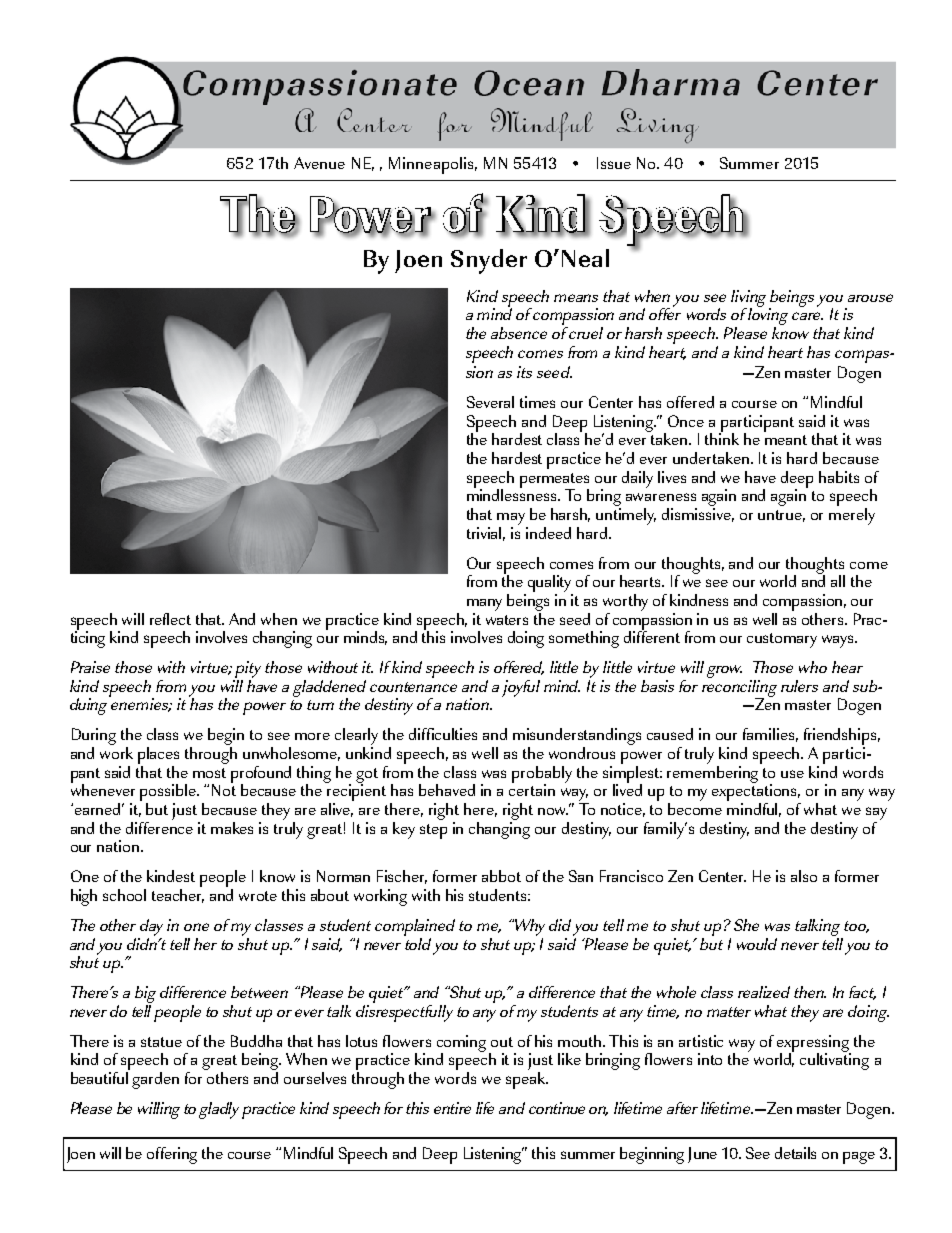  Describe the element at coordinates (452, 1108) in the document. I see `entire` at that location.
